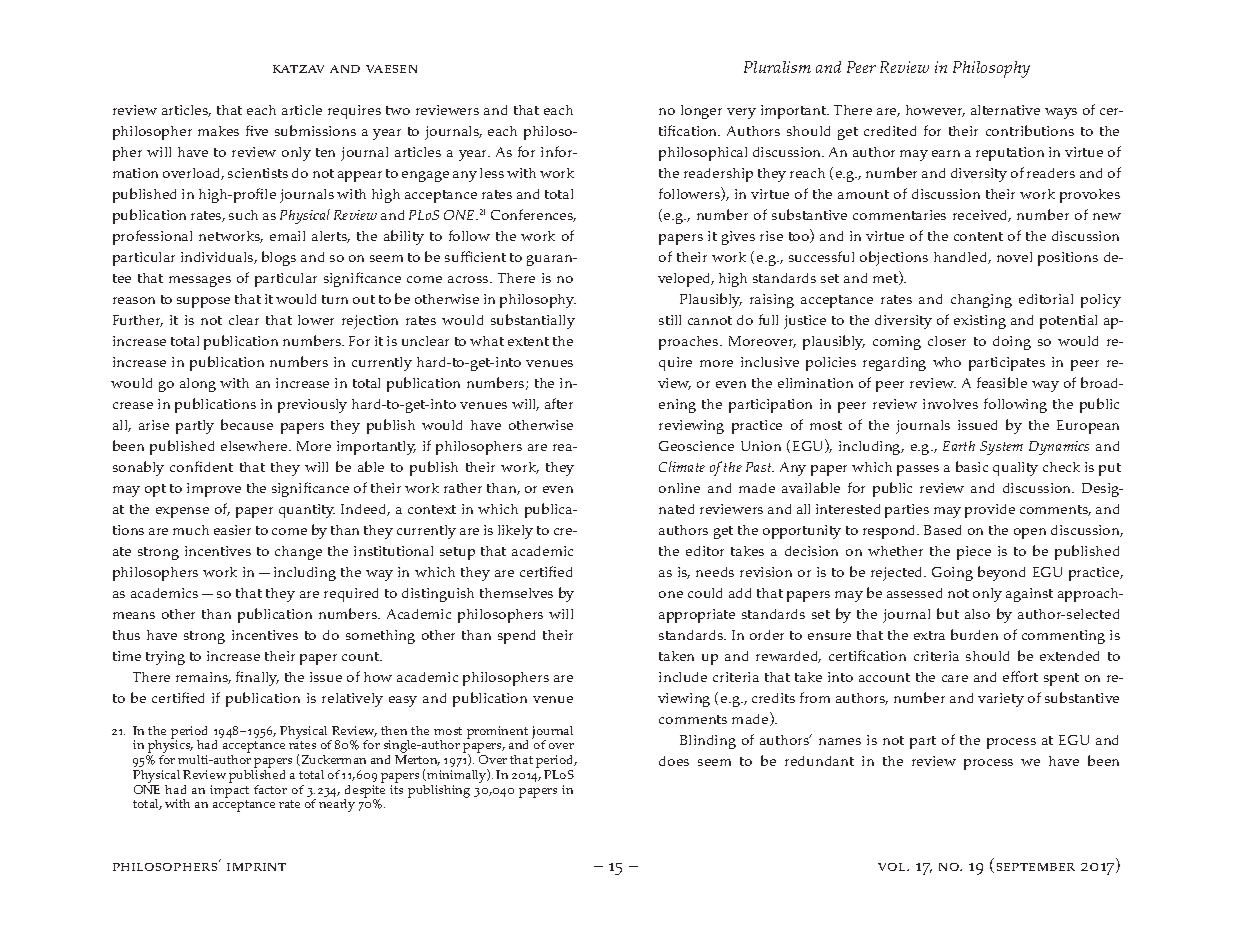  Describe the element at coordinates (1029, 595) in the screenshot. I see `against` at that location.
